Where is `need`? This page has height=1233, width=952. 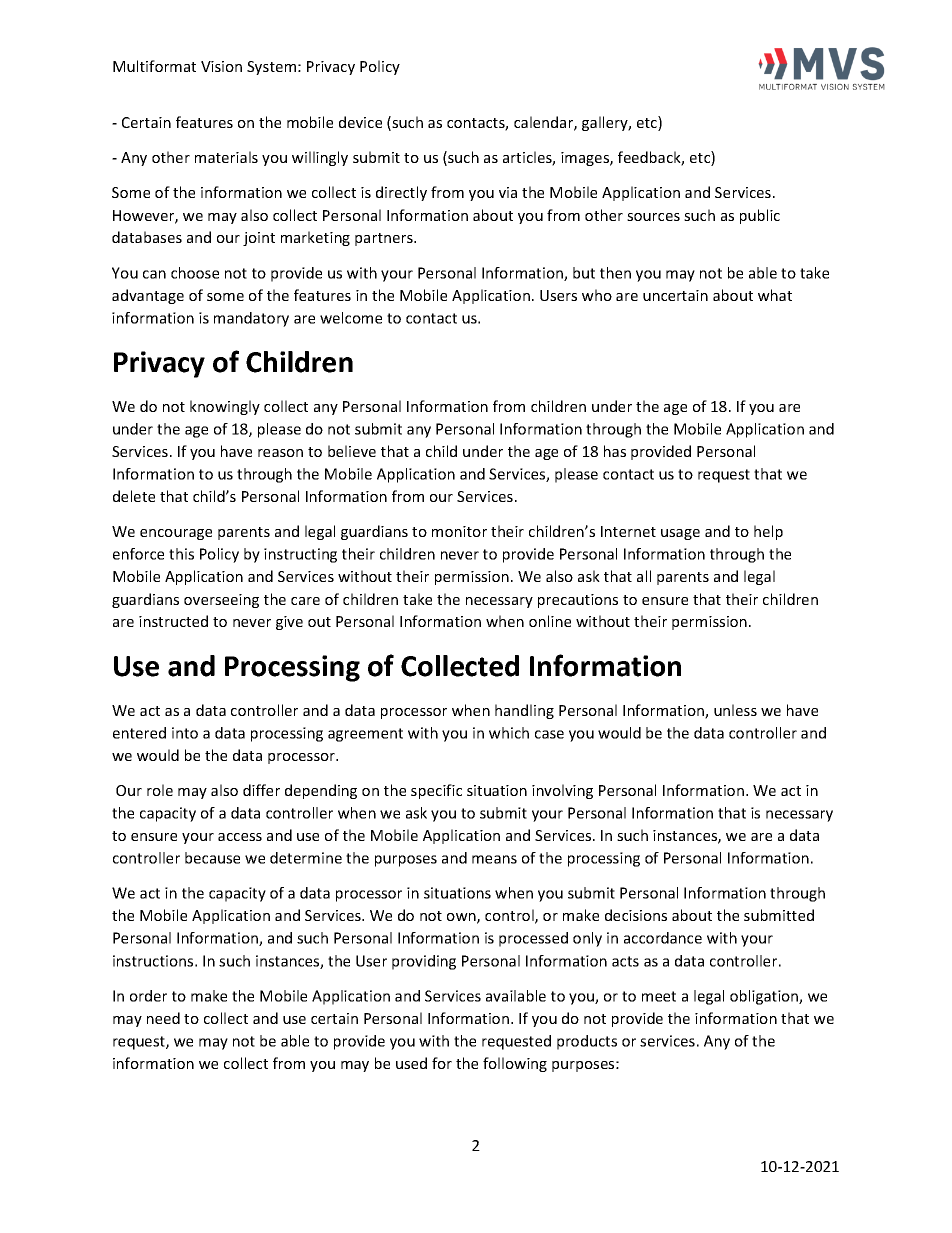
need is located at coordinates (163, 1018).
